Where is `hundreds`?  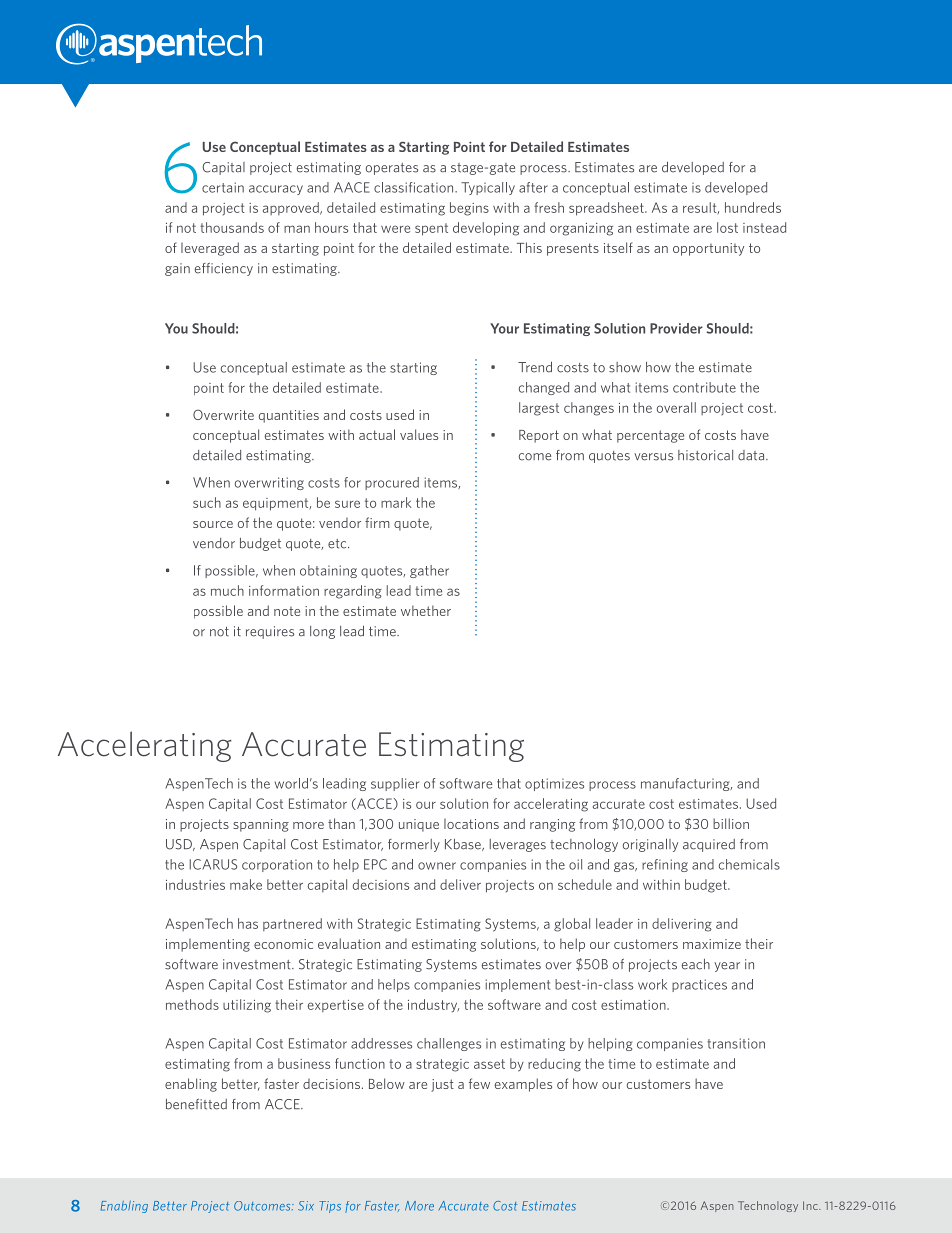
hundreds is located at coordinates (753, 207).
